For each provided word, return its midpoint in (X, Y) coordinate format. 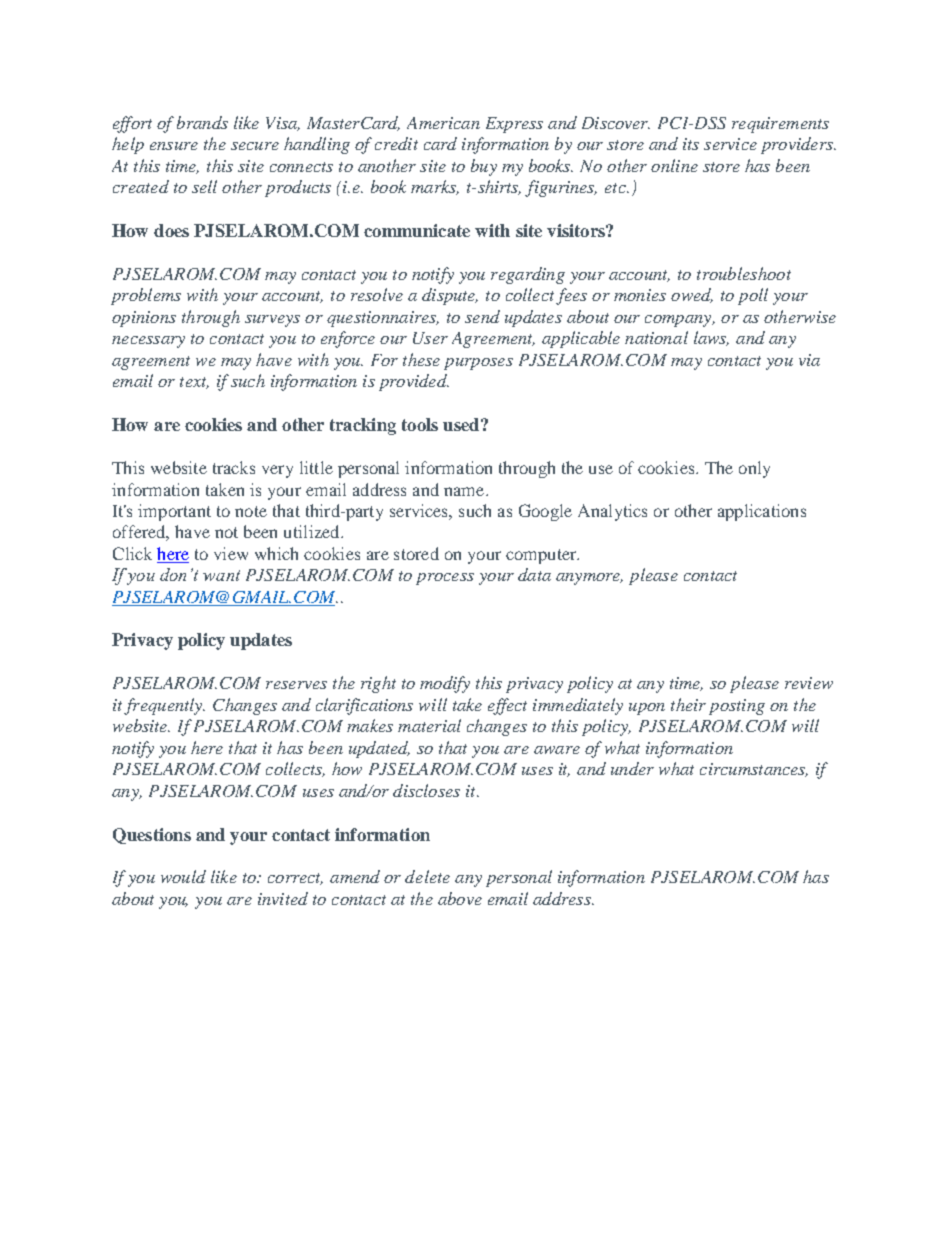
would (183, 876)
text (194, 383)
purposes (478, 364)
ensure (174, 146)
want (221, 575)
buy (484, 167)
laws (711, 338)
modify (445, 684)
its (691, 144)
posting (737, 707)
